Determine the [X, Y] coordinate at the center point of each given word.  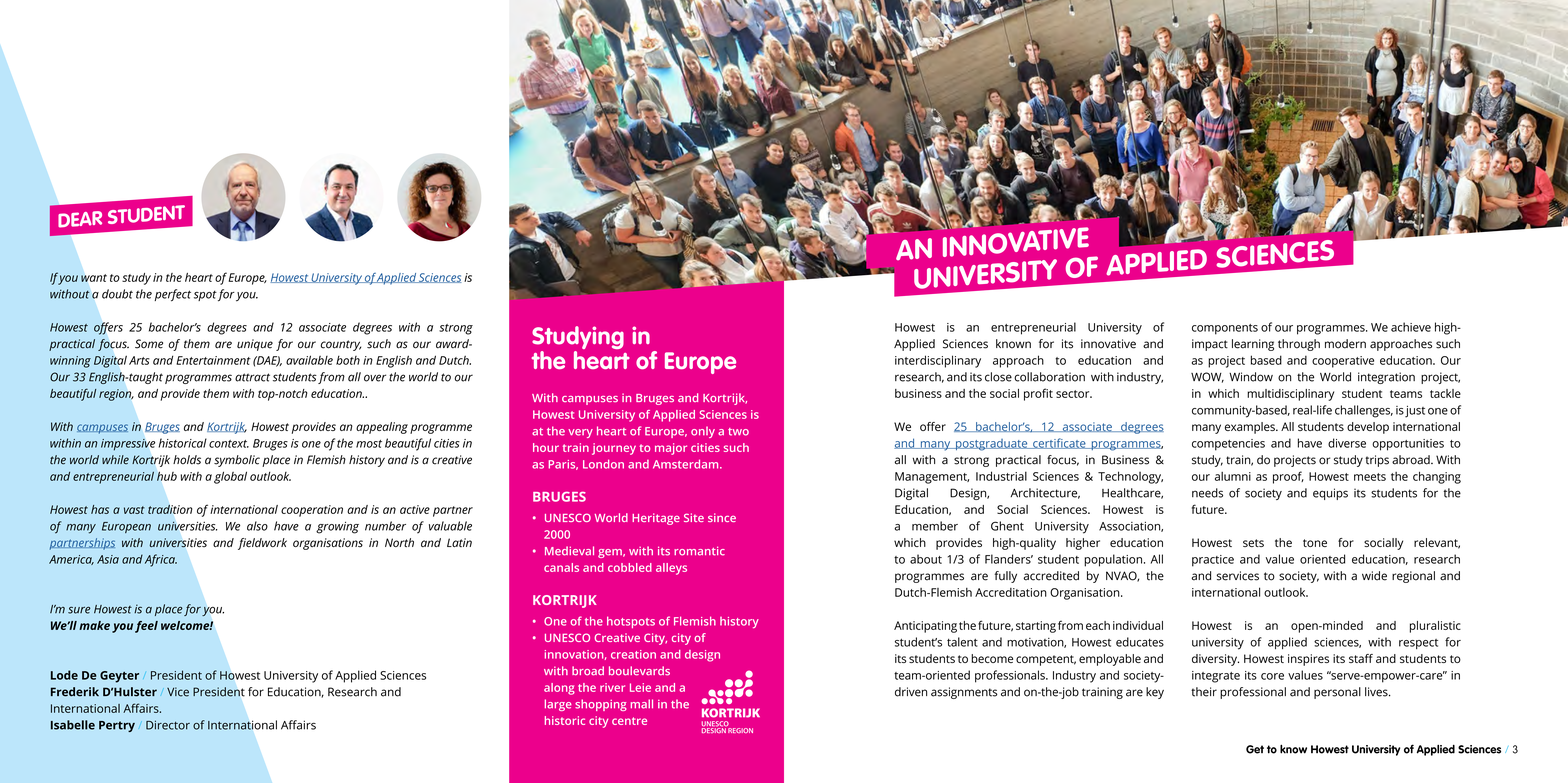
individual [1138, 625]
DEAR [80, 219]
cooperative [1343, 362]
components [1225, 329]
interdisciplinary [938, 361]
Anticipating [925, 627]
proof [1288, 477]
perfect [172, 295]
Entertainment [213, 360]
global [230, 477]
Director [168, 725]
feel [146, 627]
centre [629, 721]
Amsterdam [687, 464]
